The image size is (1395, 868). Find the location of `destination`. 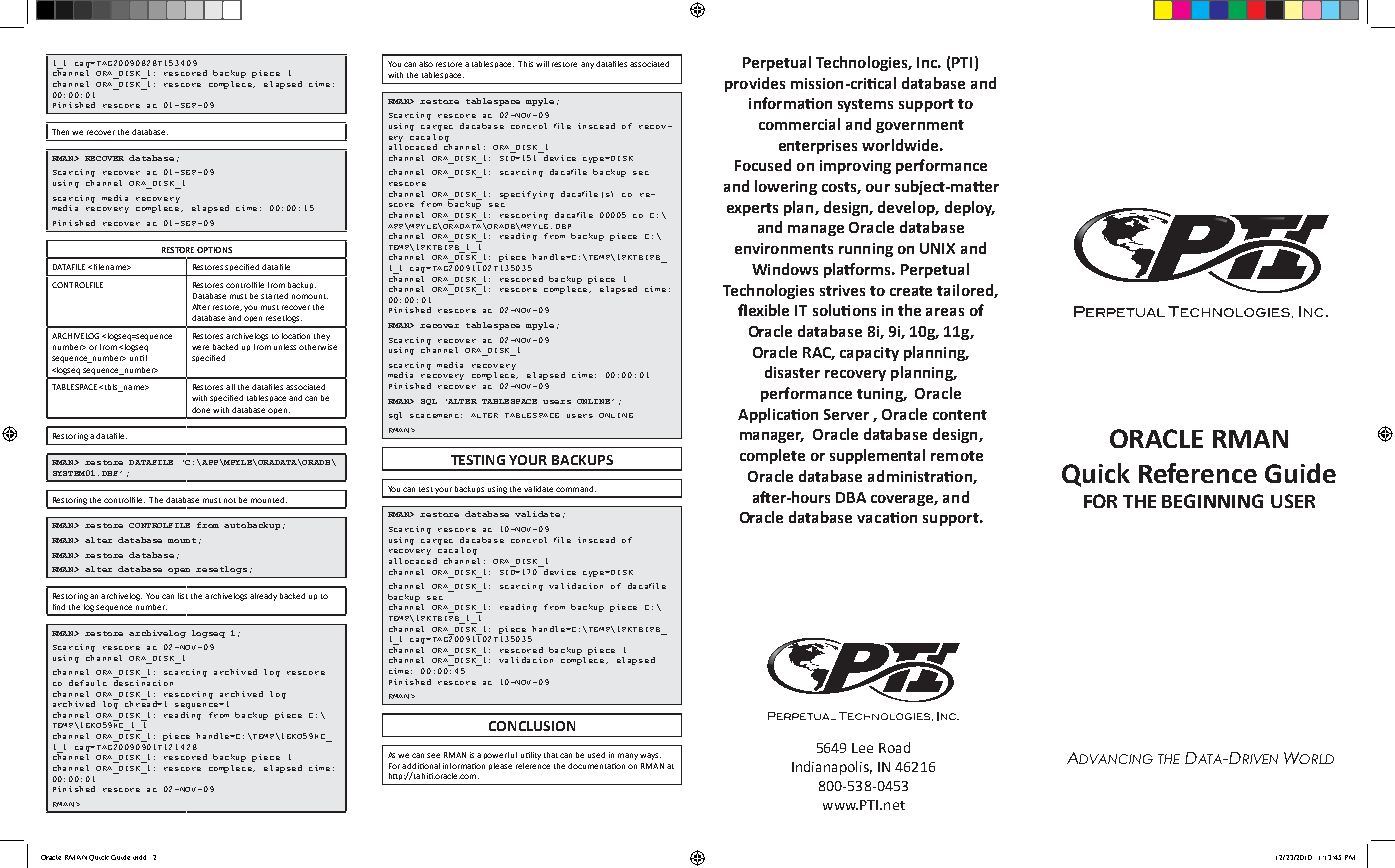

destination is located at coordinates (143, 683).
